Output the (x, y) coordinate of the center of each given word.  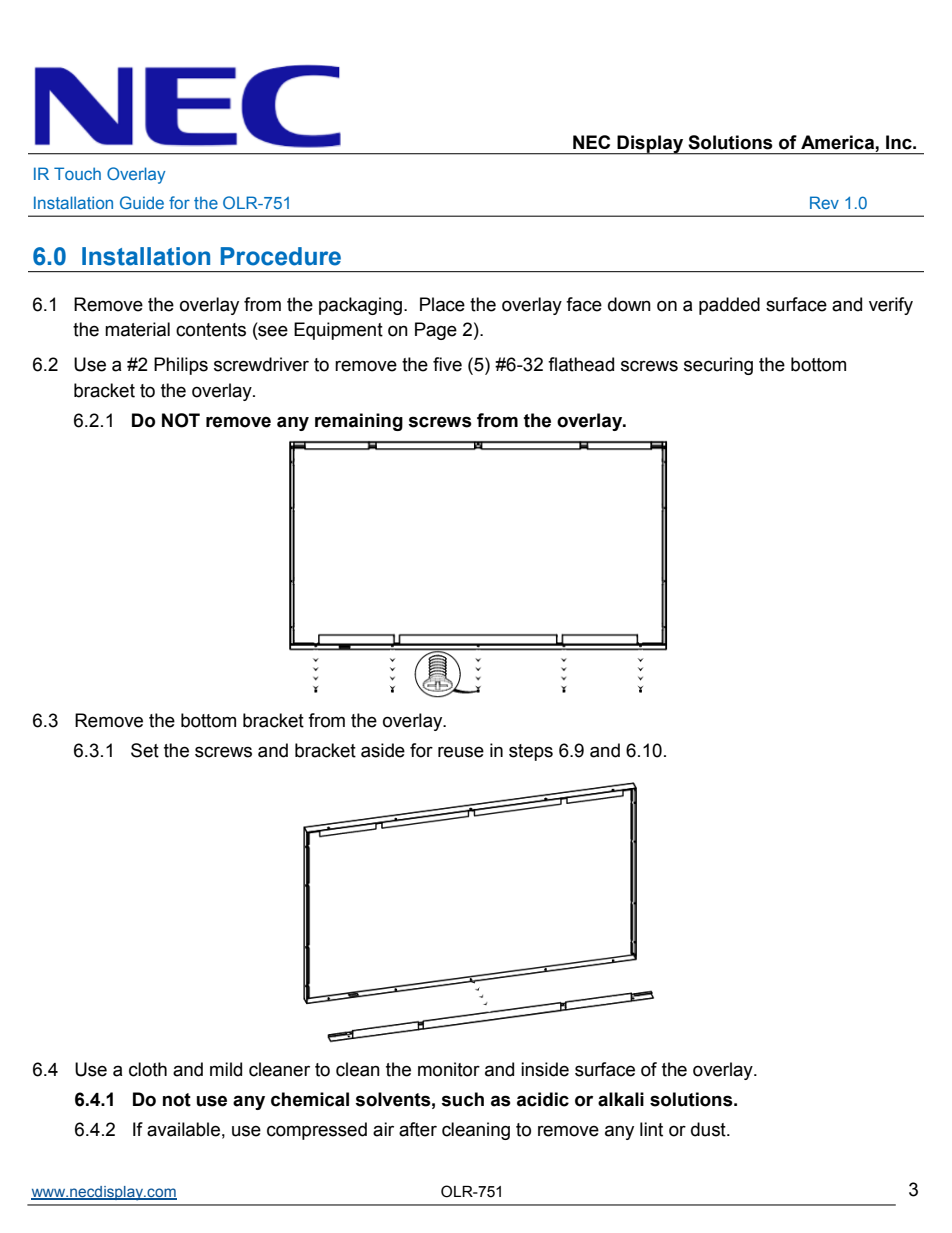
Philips (181, 366)
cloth (148, 1069)
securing (718, 366)
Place (442, 304)
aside (383, 750)
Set (145, 750)
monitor (449, 1069)
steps (531, 752)
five (447, 364)
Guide (142, 202)
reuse (461, 752)
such (462, 1099)
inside (545, 1069)
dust (709, 1129)
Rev (824, 202)
